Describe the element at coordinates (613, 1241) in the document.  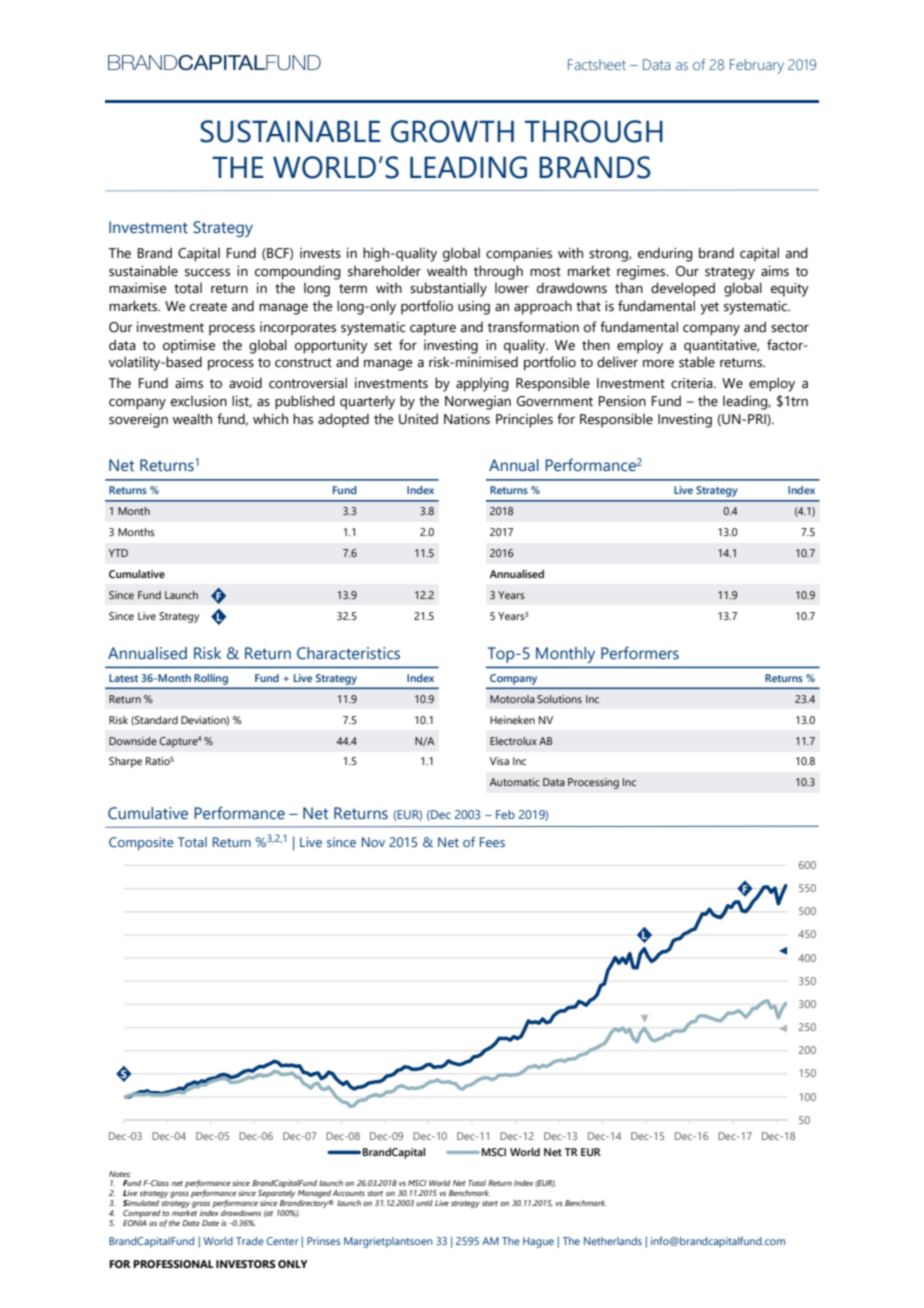
I see `Netherlands` at that location.
